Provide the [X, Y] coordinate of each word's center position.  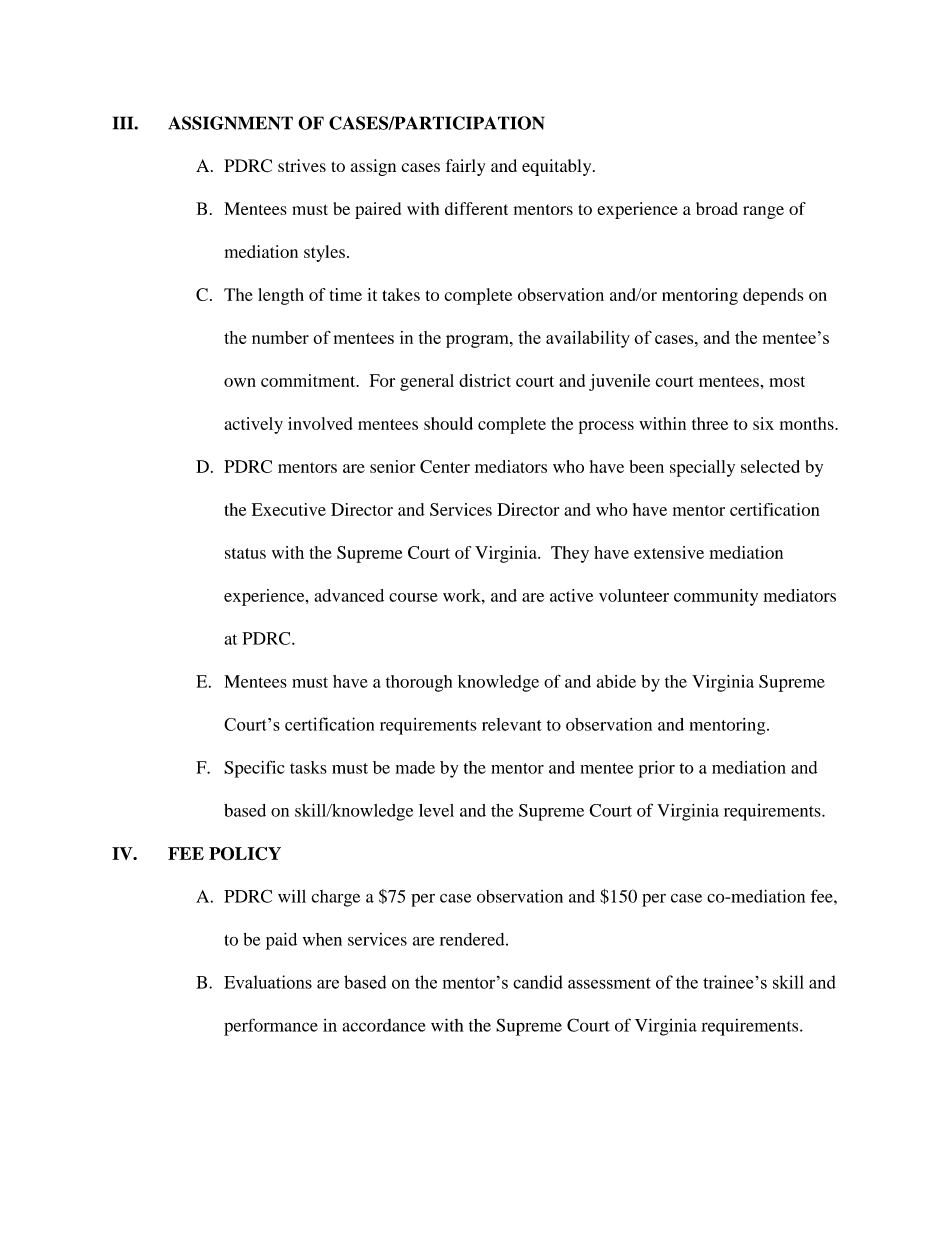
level [436, 810]
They [570, 554]
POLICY [245, 854]
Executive [289, 509]
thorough [419, 683]
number [280, 337]
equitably [558, 167]
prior [657, 769]
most [787, 381]
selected [770, 466]
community [716, 597]
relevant [512, 724]
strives [302, 165]
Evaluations [268, 982]
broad [717, 208]
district [485, 380]
